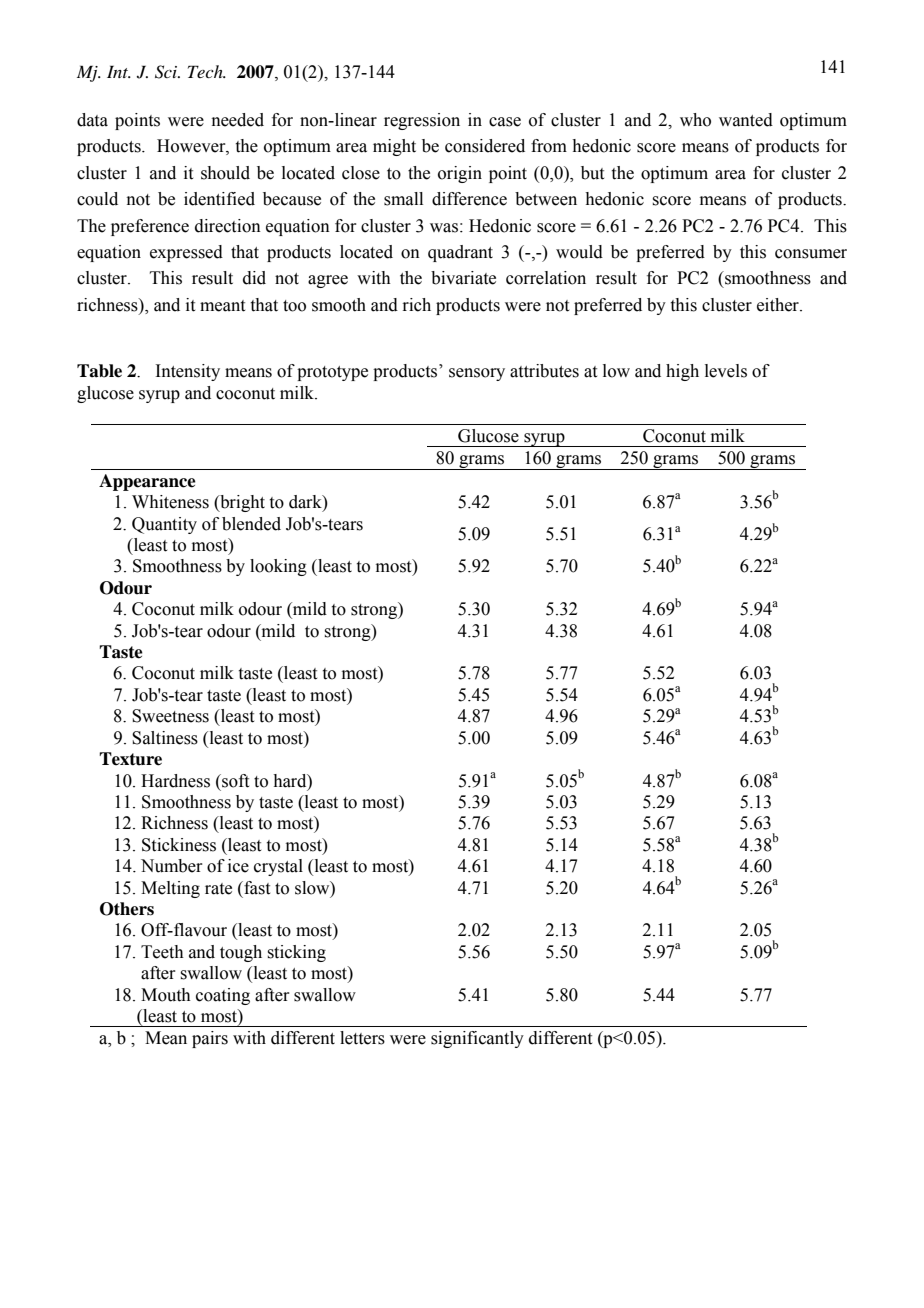  I want to click on letters, so click(362, 1038).
